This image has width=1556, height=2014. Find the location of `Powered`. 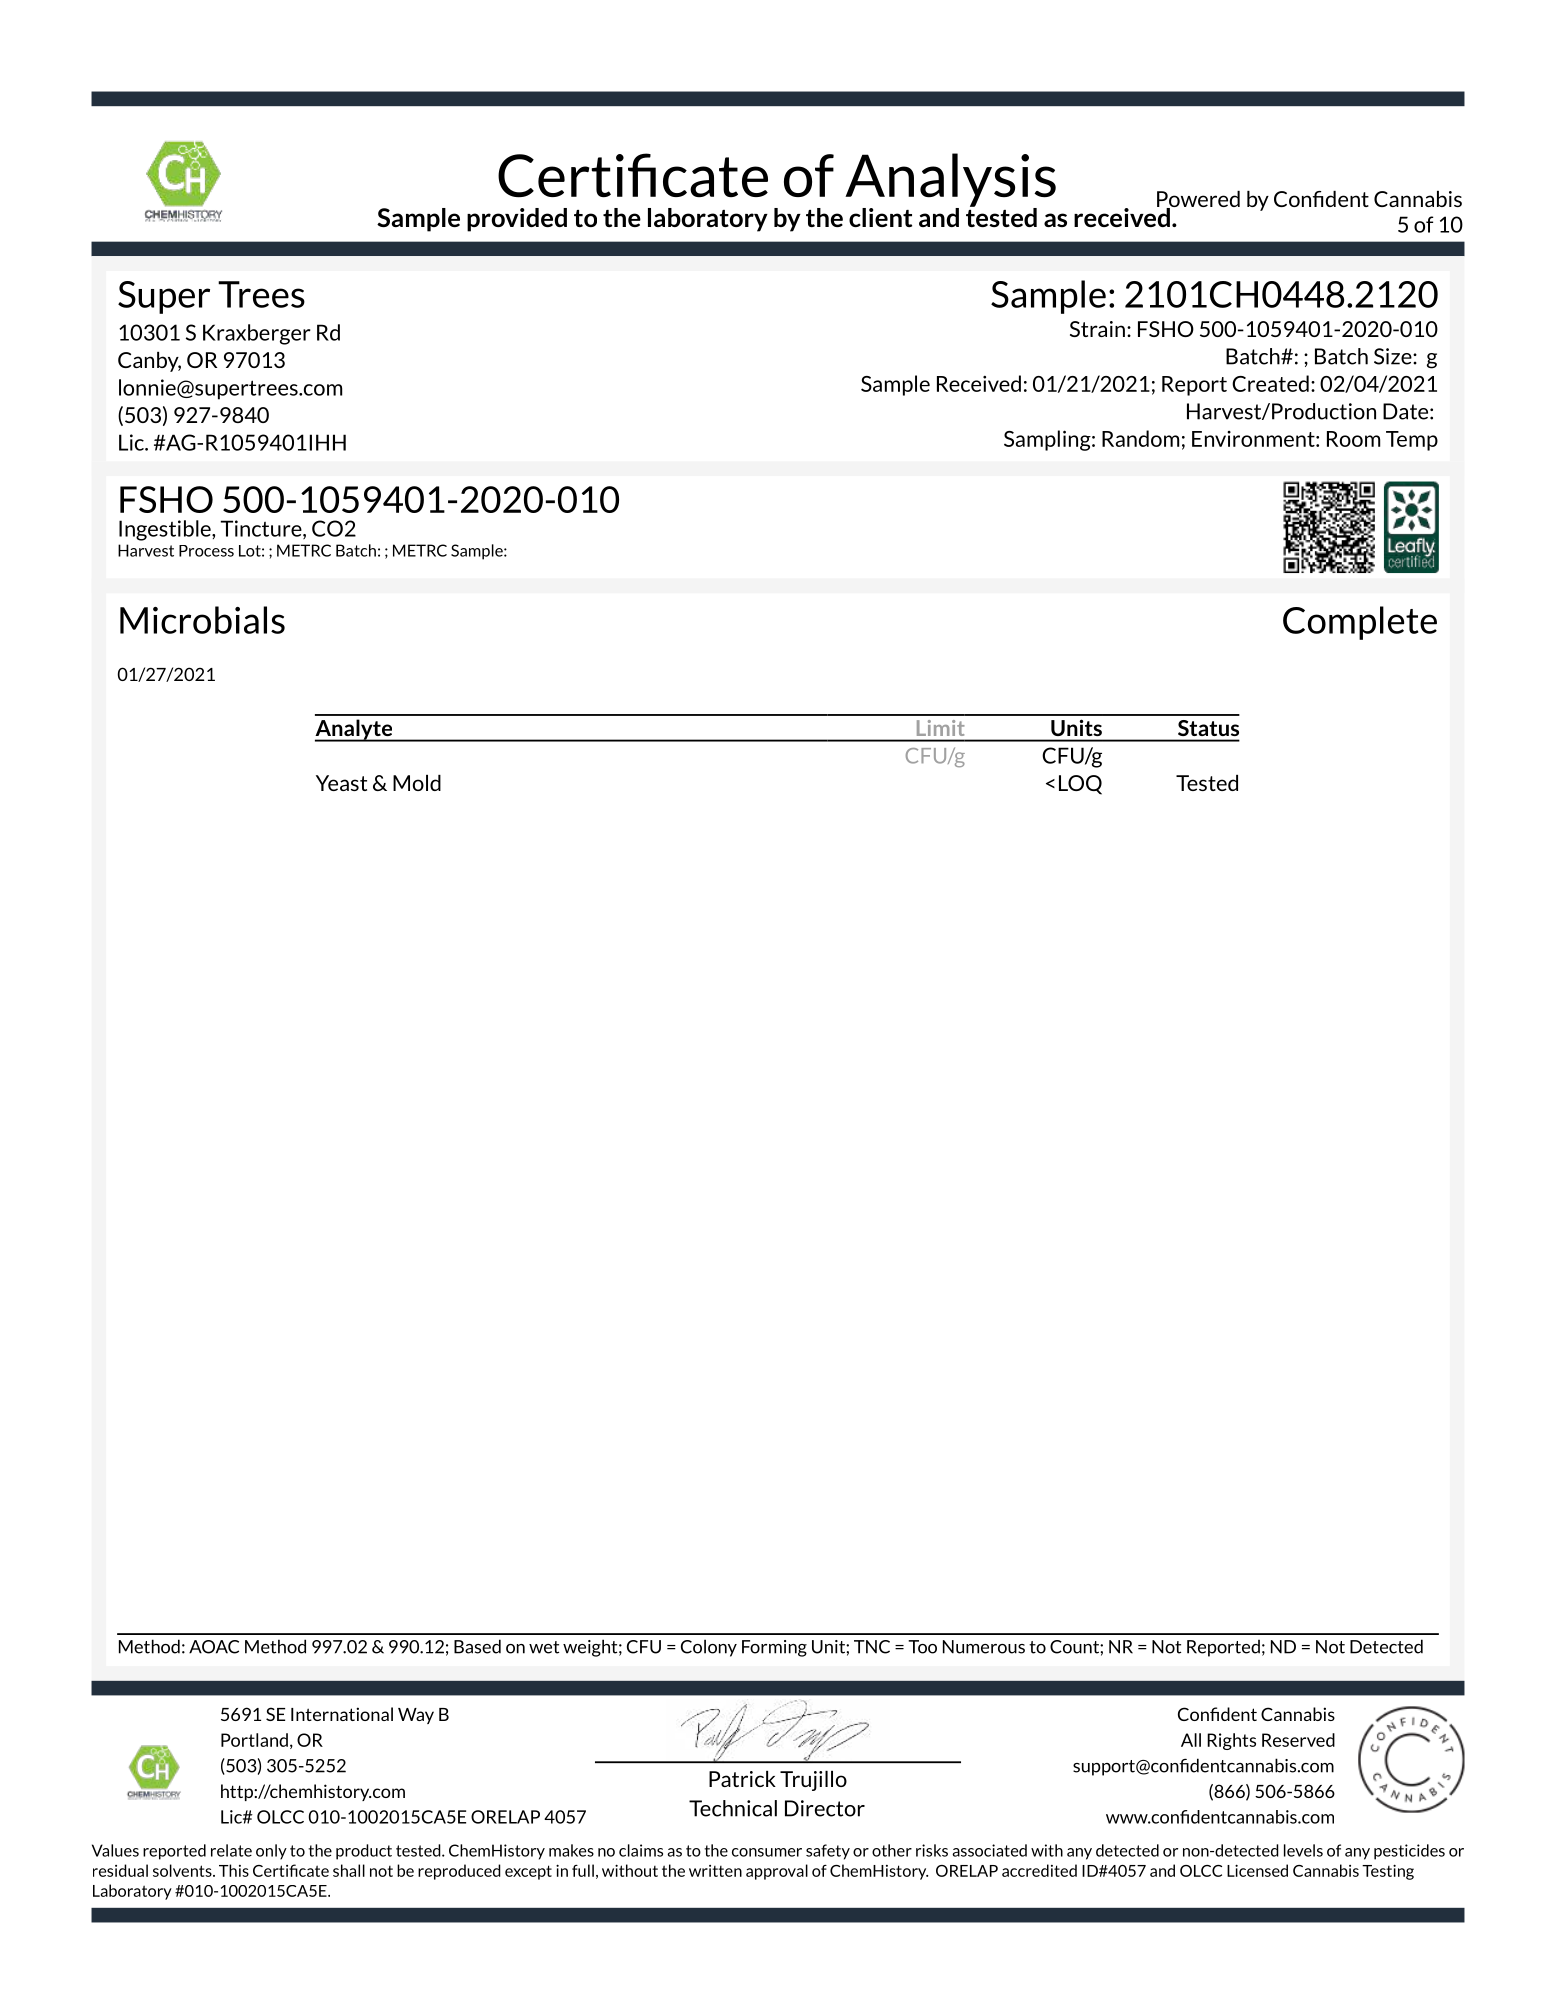

Powered is located at coordinates (1198, 200).
